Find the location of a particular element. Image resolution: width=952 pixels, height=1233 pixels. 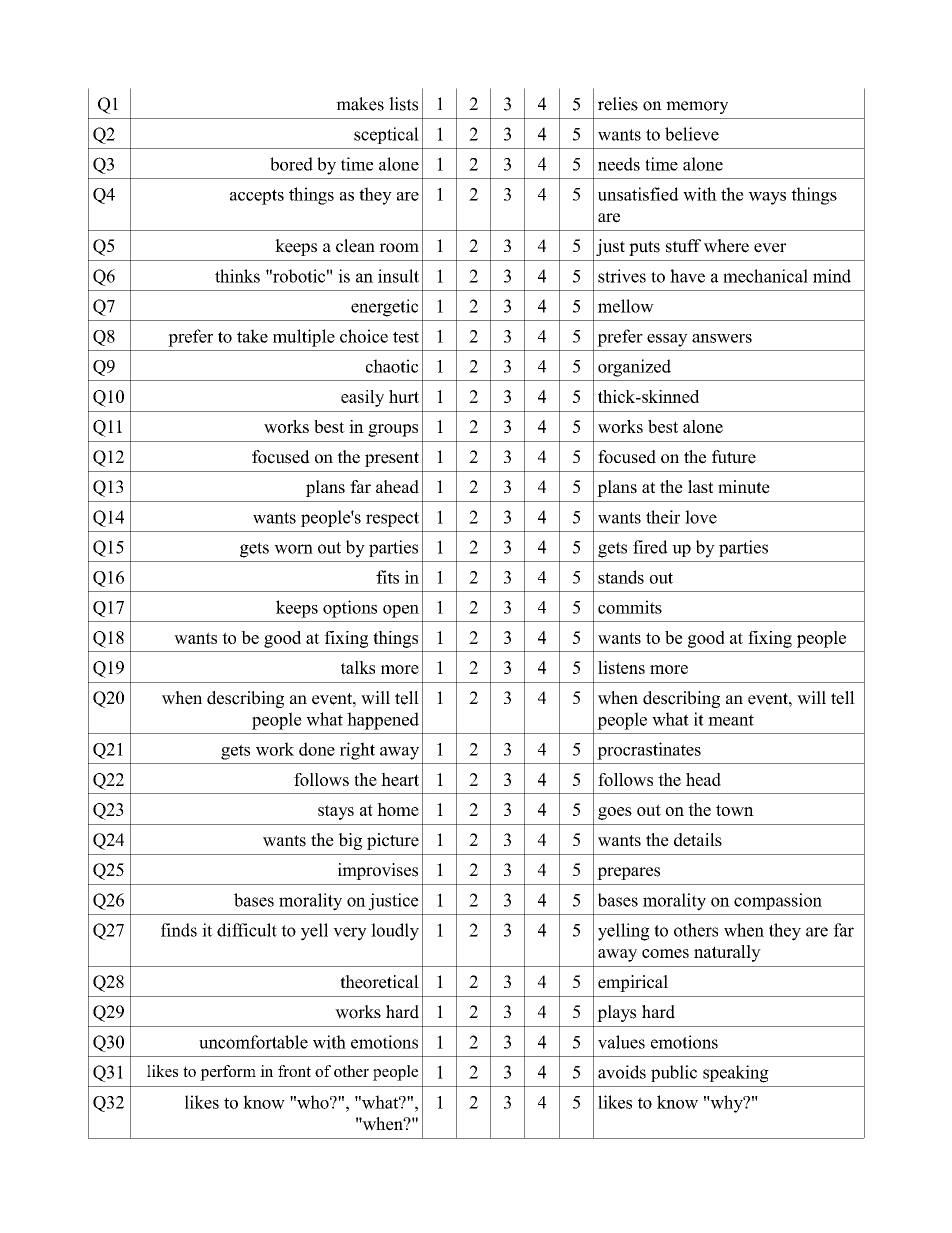

values is located at coordinates (621, 1042).
